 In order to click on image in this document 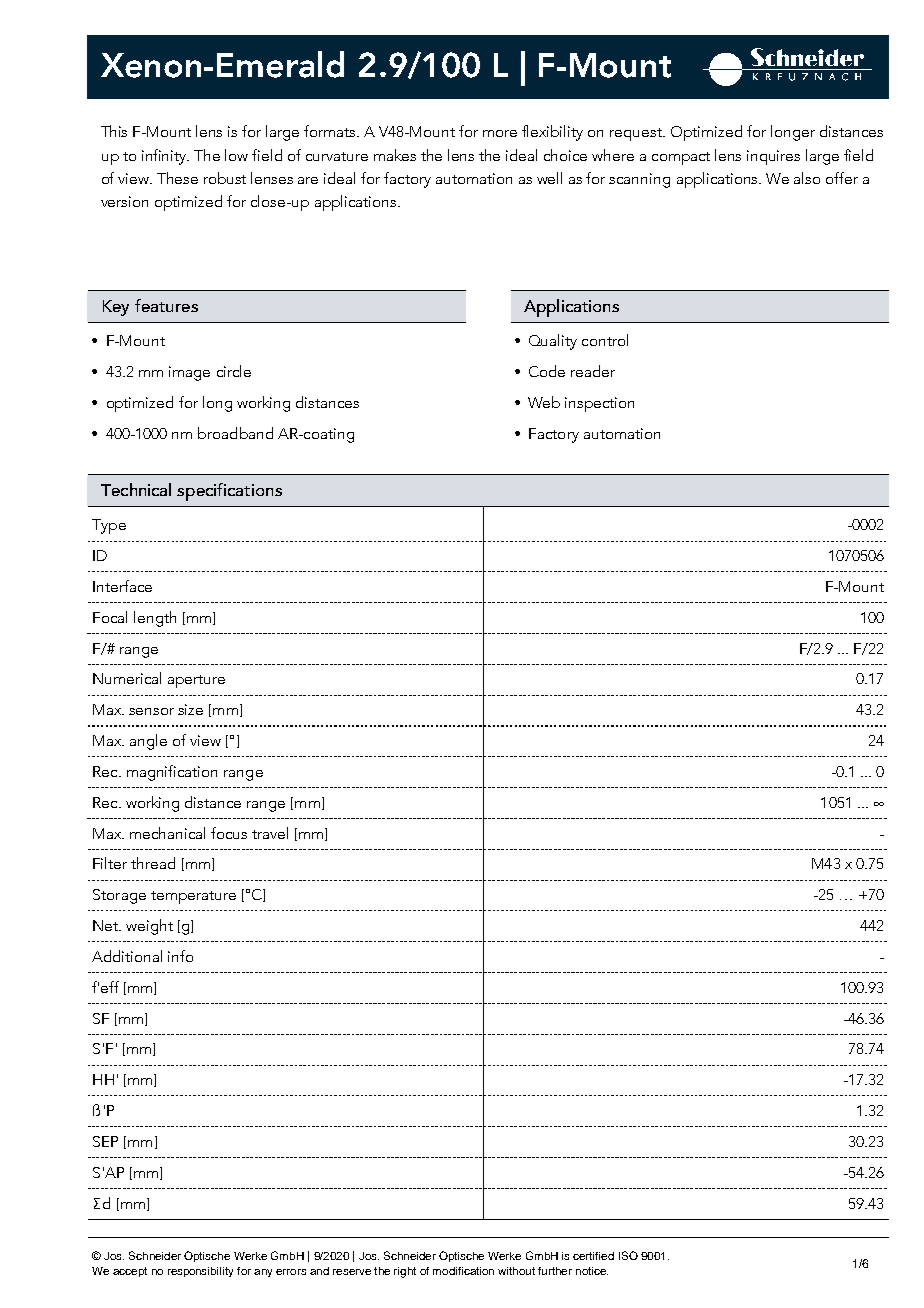, I will do `click(189, 373)`.
